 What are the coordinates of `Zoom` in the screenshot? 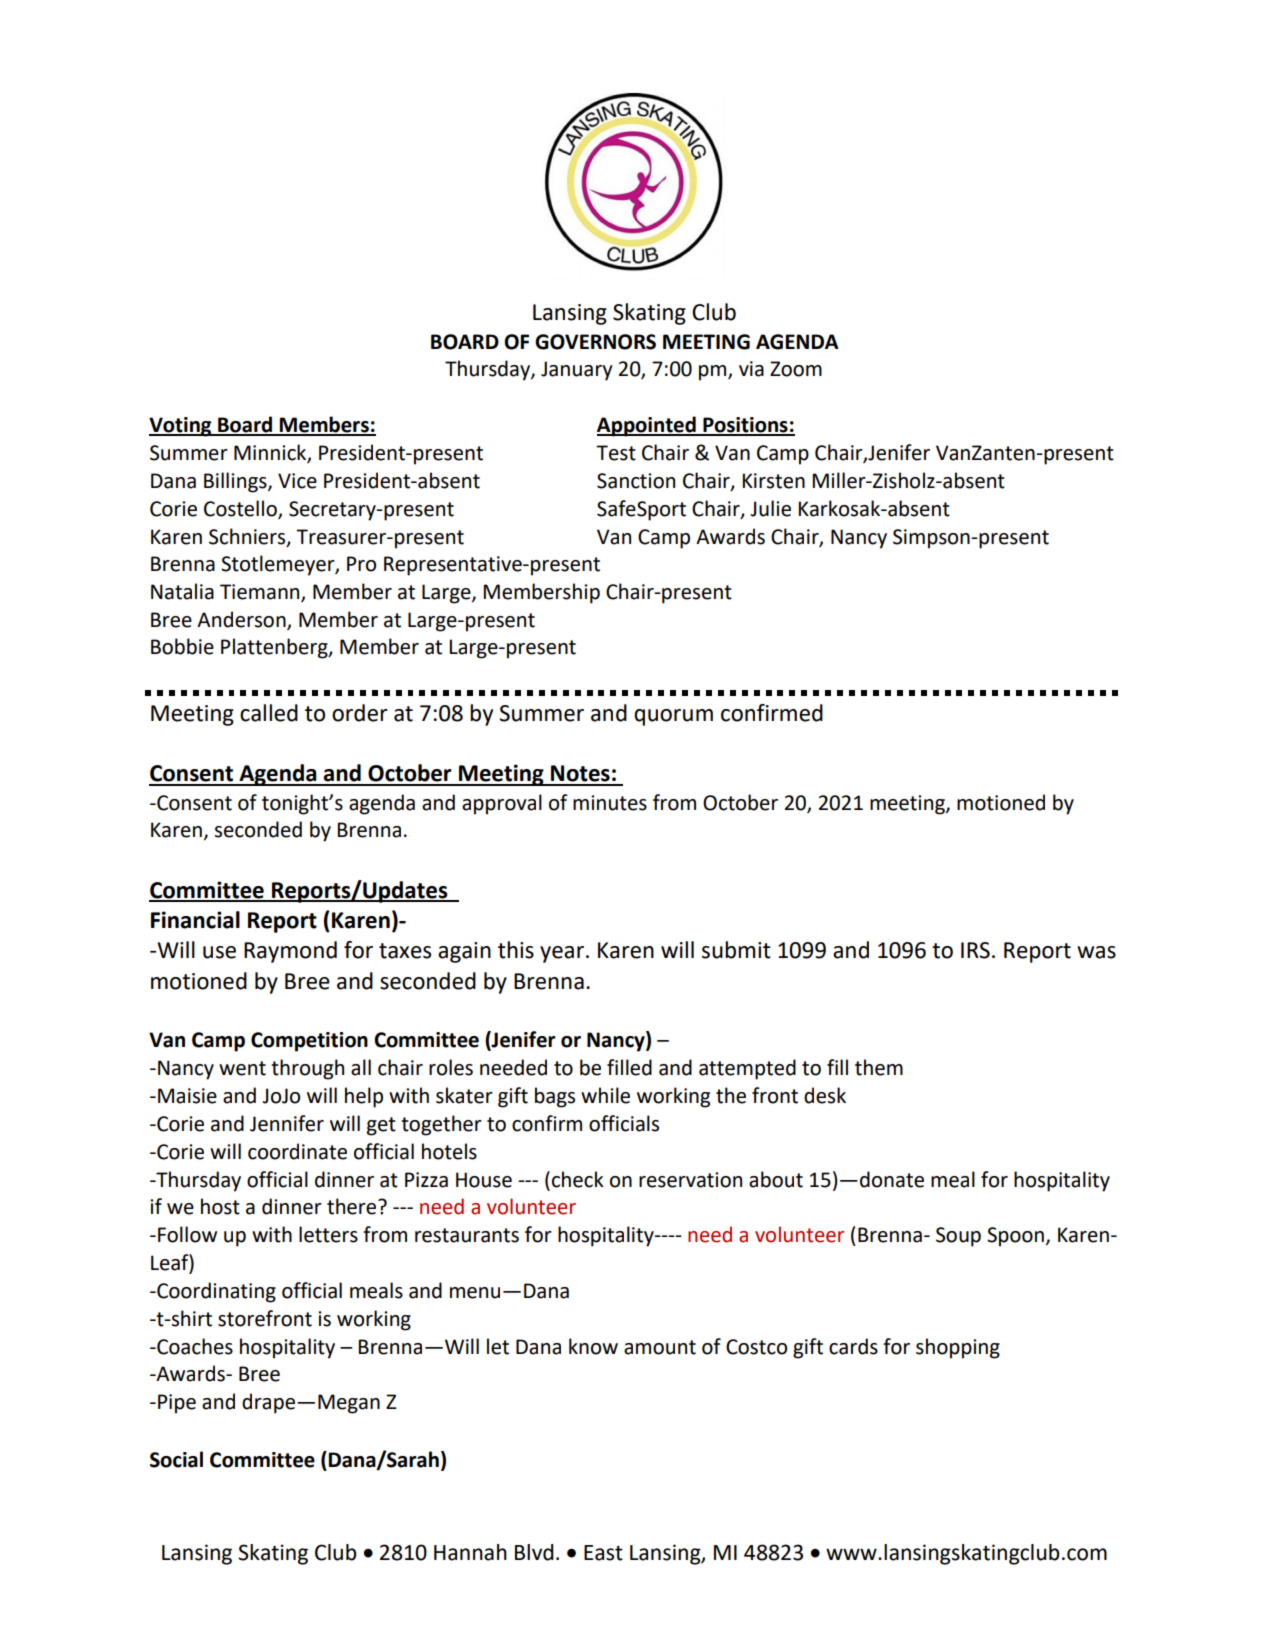 It's located at (796, 369).
